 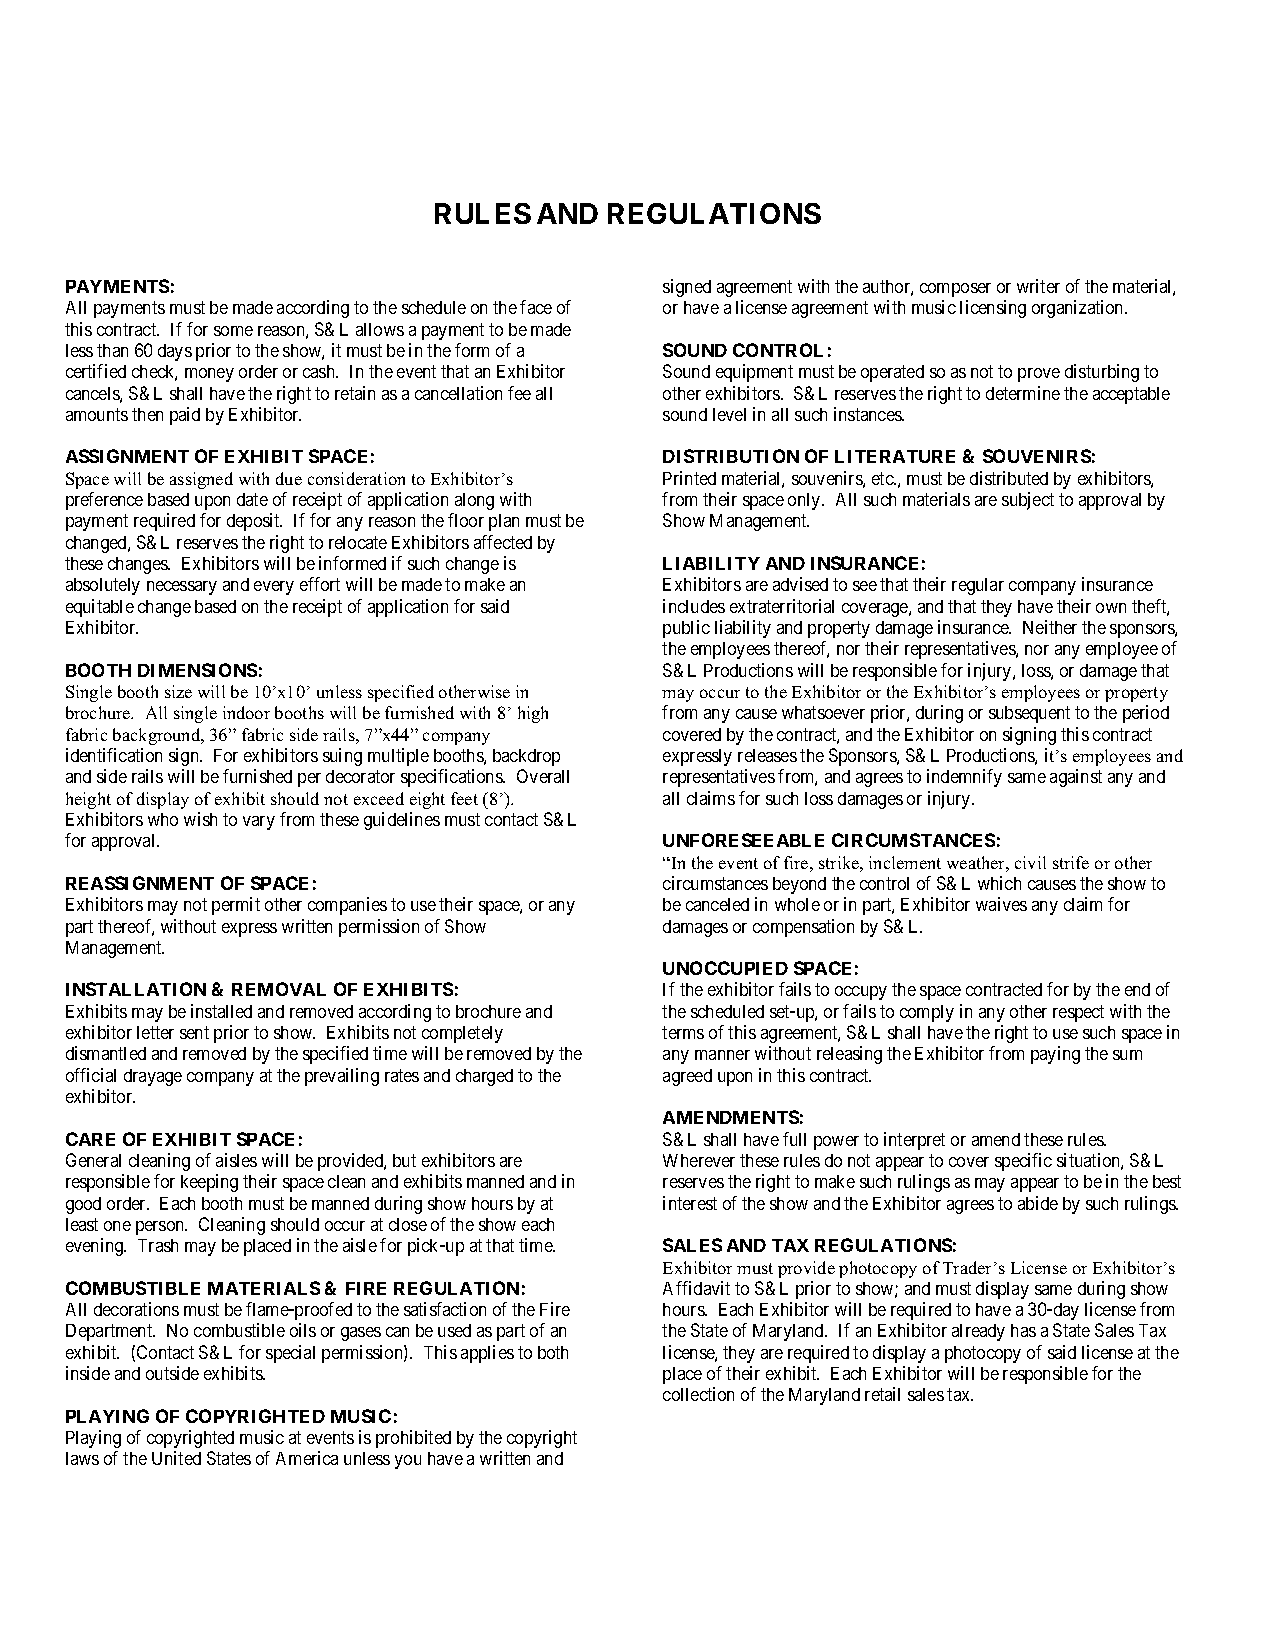 I want to click on collection, so click(x=698, y=1394).
